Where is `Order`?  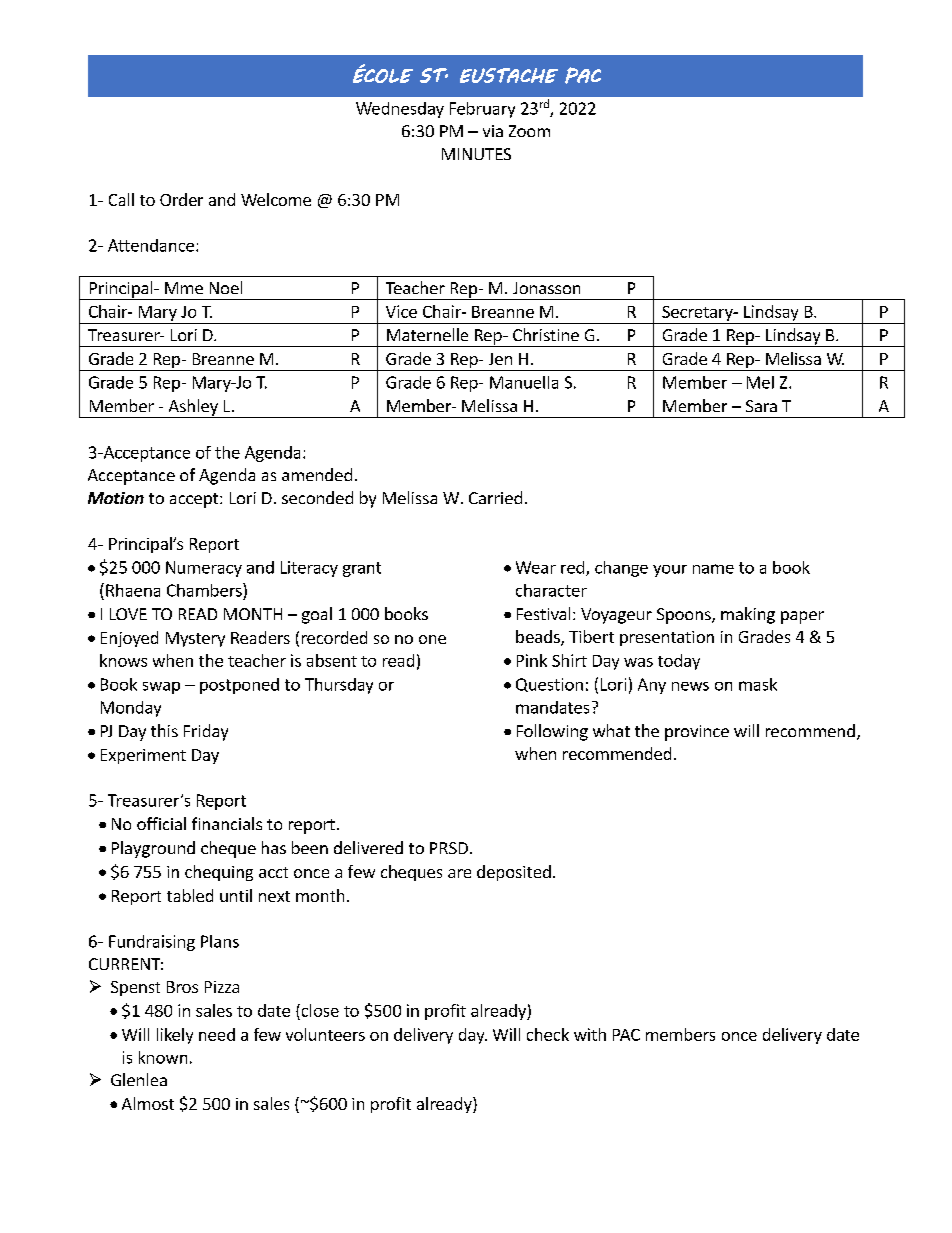 Order is located at coordinates (181, 199).
